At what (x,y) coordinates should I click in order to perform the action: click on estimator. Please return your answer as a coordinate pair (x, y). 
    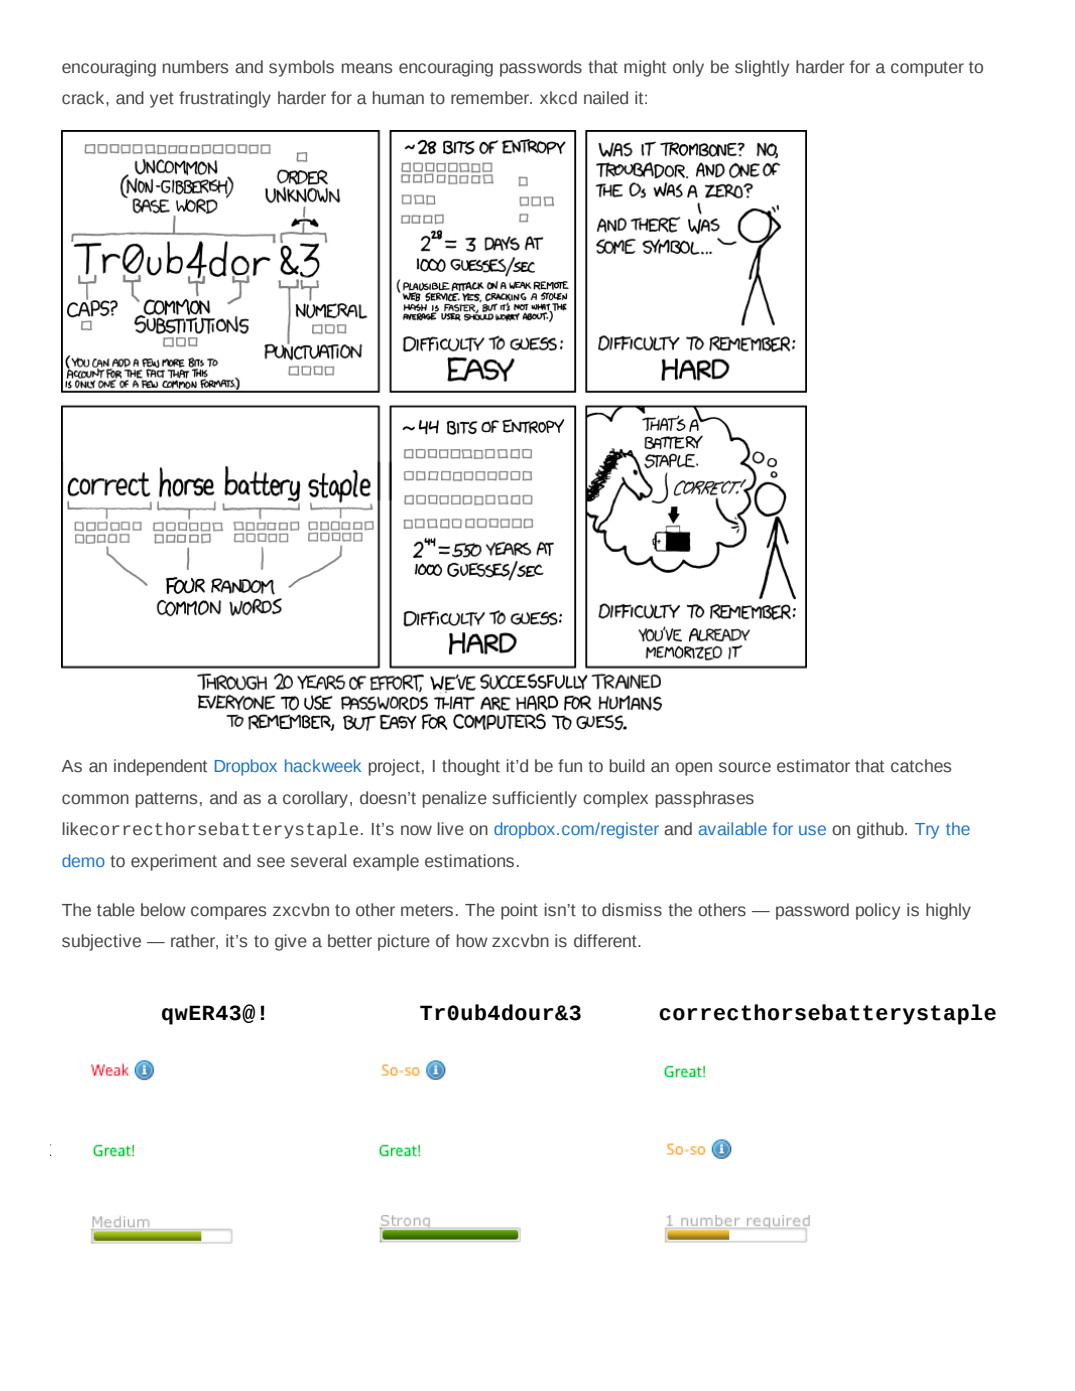
    Looking at the image, I should click on (813, 766).
